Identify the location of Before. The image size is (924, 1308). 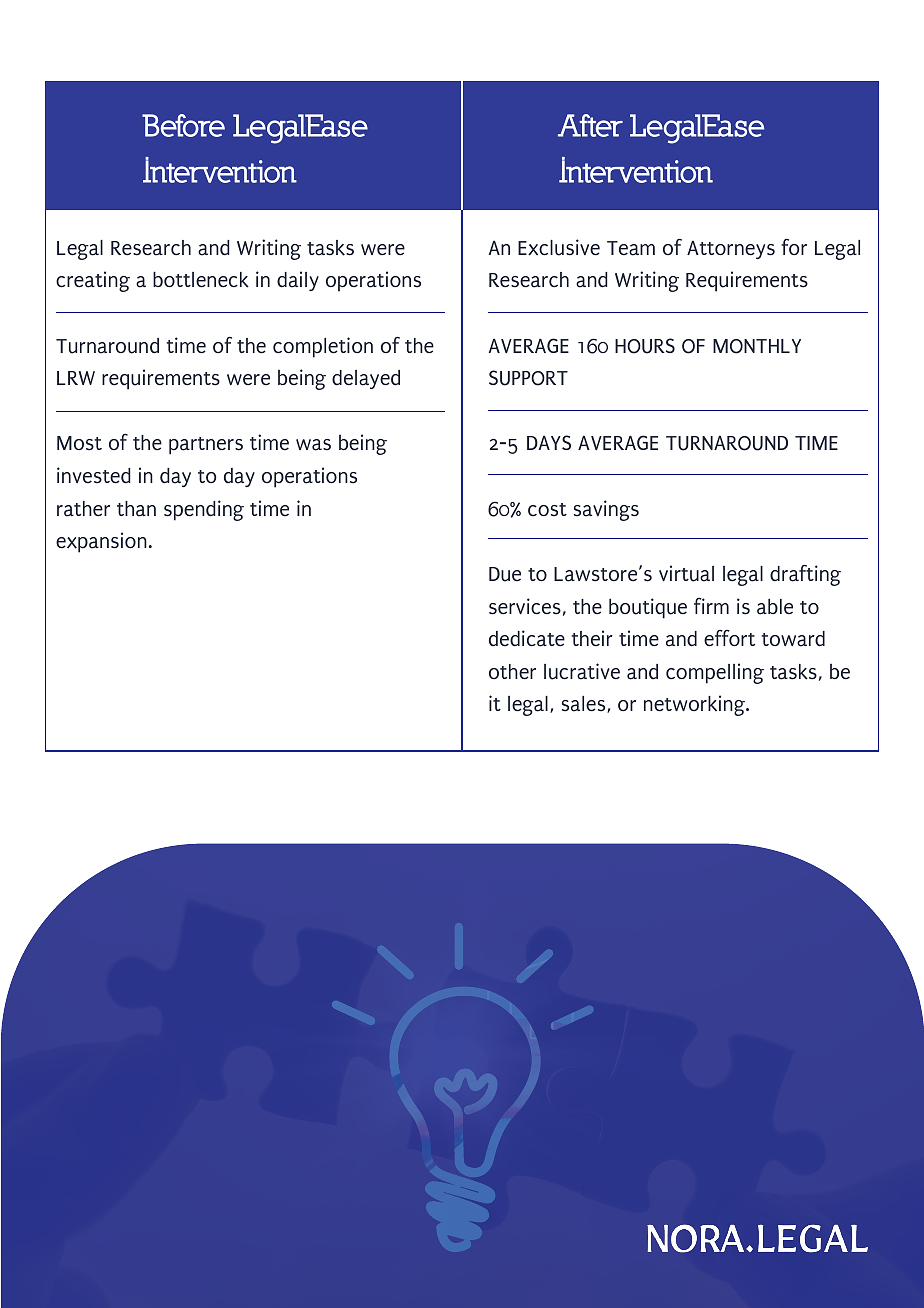
(183, 125).
